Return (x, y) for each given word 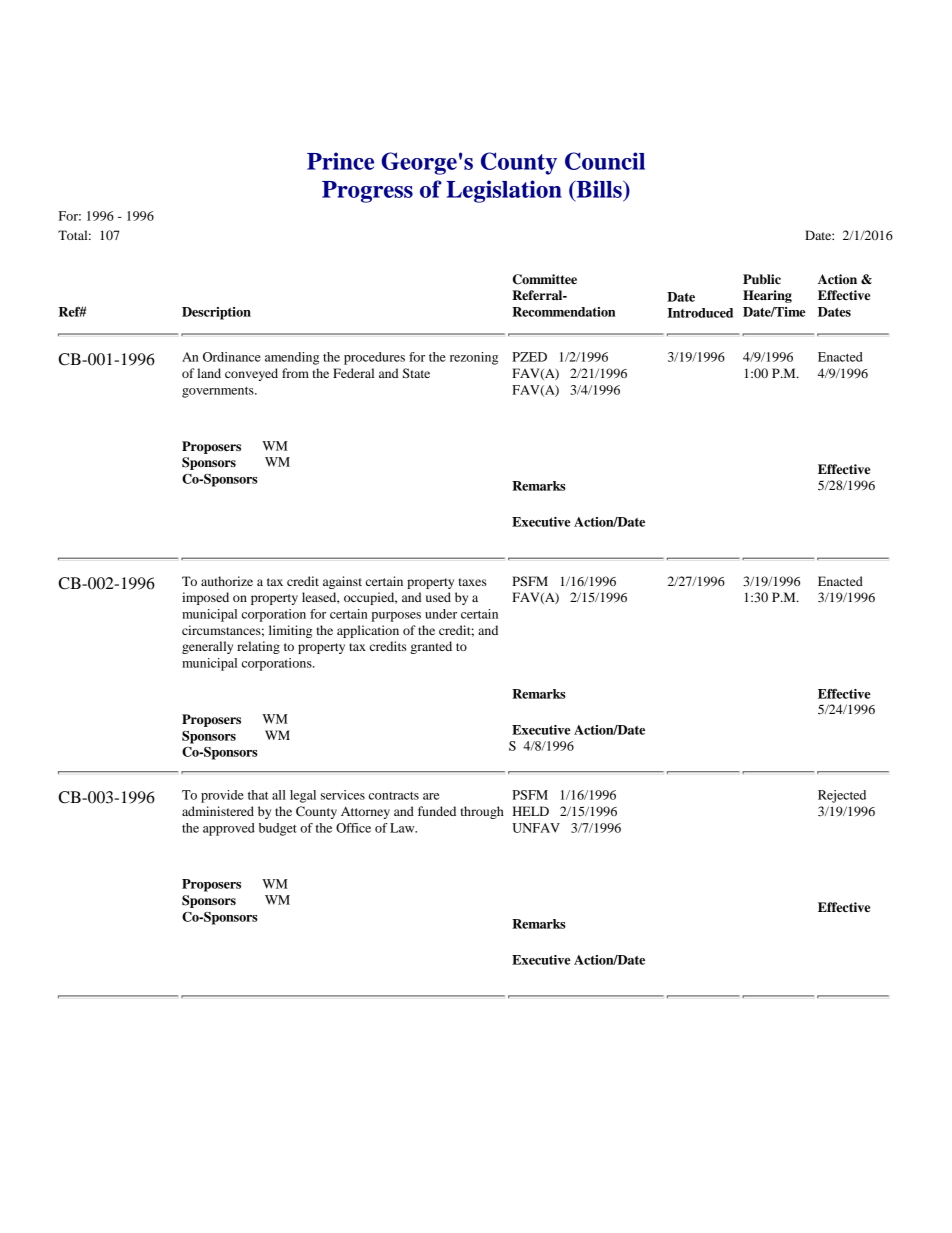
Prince (340, 161)
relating (258, 647)
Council (605, 161)
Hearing (767, 296)
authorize (227, 581)
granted (431, 647)
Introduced (700, 313)
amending (292, 358)
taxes (472, 582)
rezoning (474, 358)
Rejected (842, 796)
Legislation (504, 191)
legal (303, 796)
